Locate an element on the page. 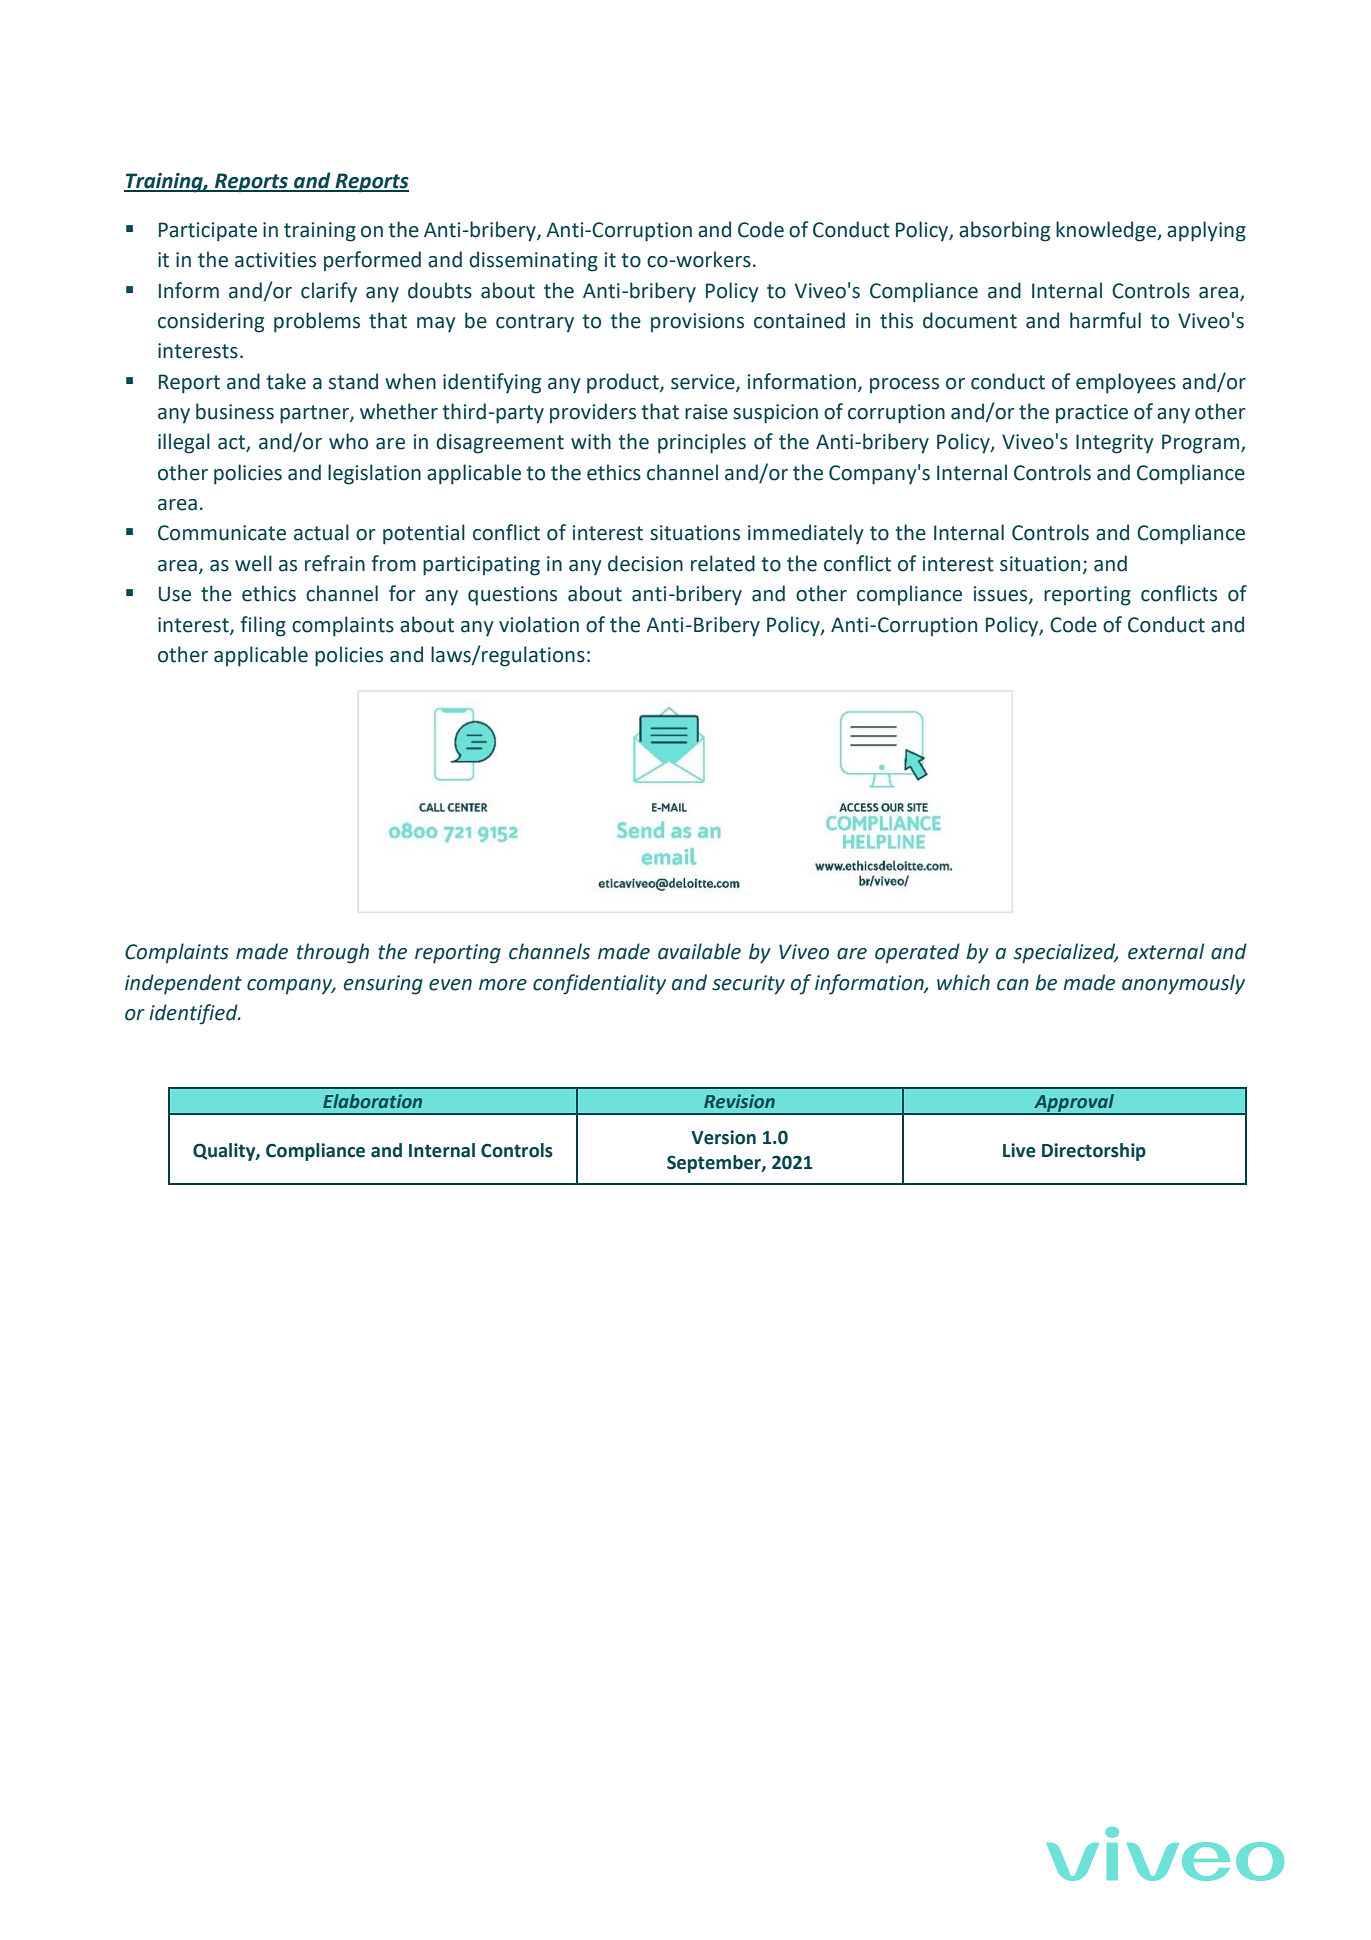 This page has width=1371, height=1940. available is located at coordinates (699, 951).
